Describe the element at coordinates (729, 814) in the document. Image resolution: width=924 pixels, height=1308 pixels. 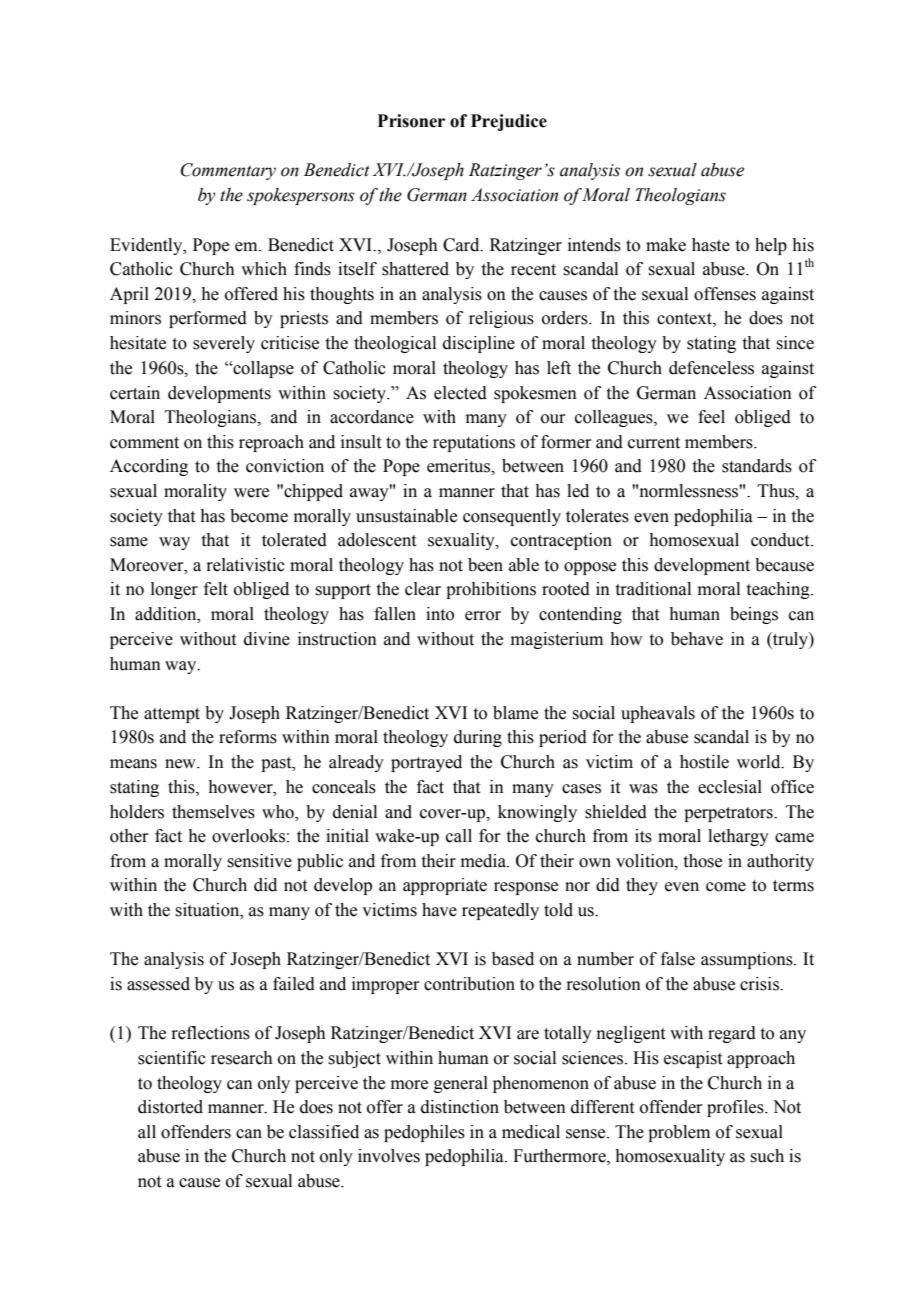
I see `perpetrators` at that location.
